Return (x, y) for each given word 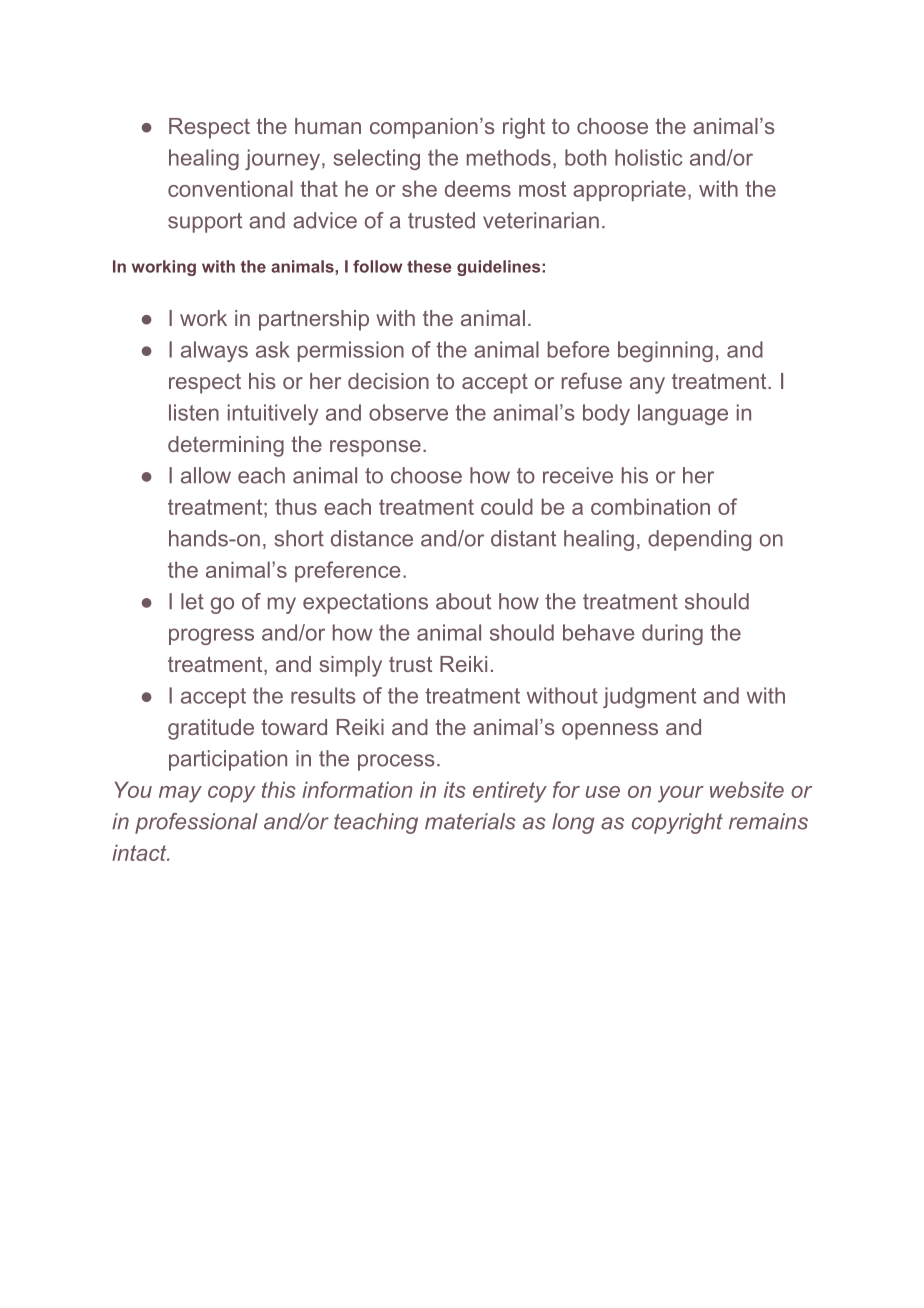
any (647, 385)
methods (509, 157)
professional (196, 823)
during (672, 634)
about (463, 601)
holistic (648, 157)
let (192, 601)
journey (282, 159)
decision (388, 381)
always (214, 351)
